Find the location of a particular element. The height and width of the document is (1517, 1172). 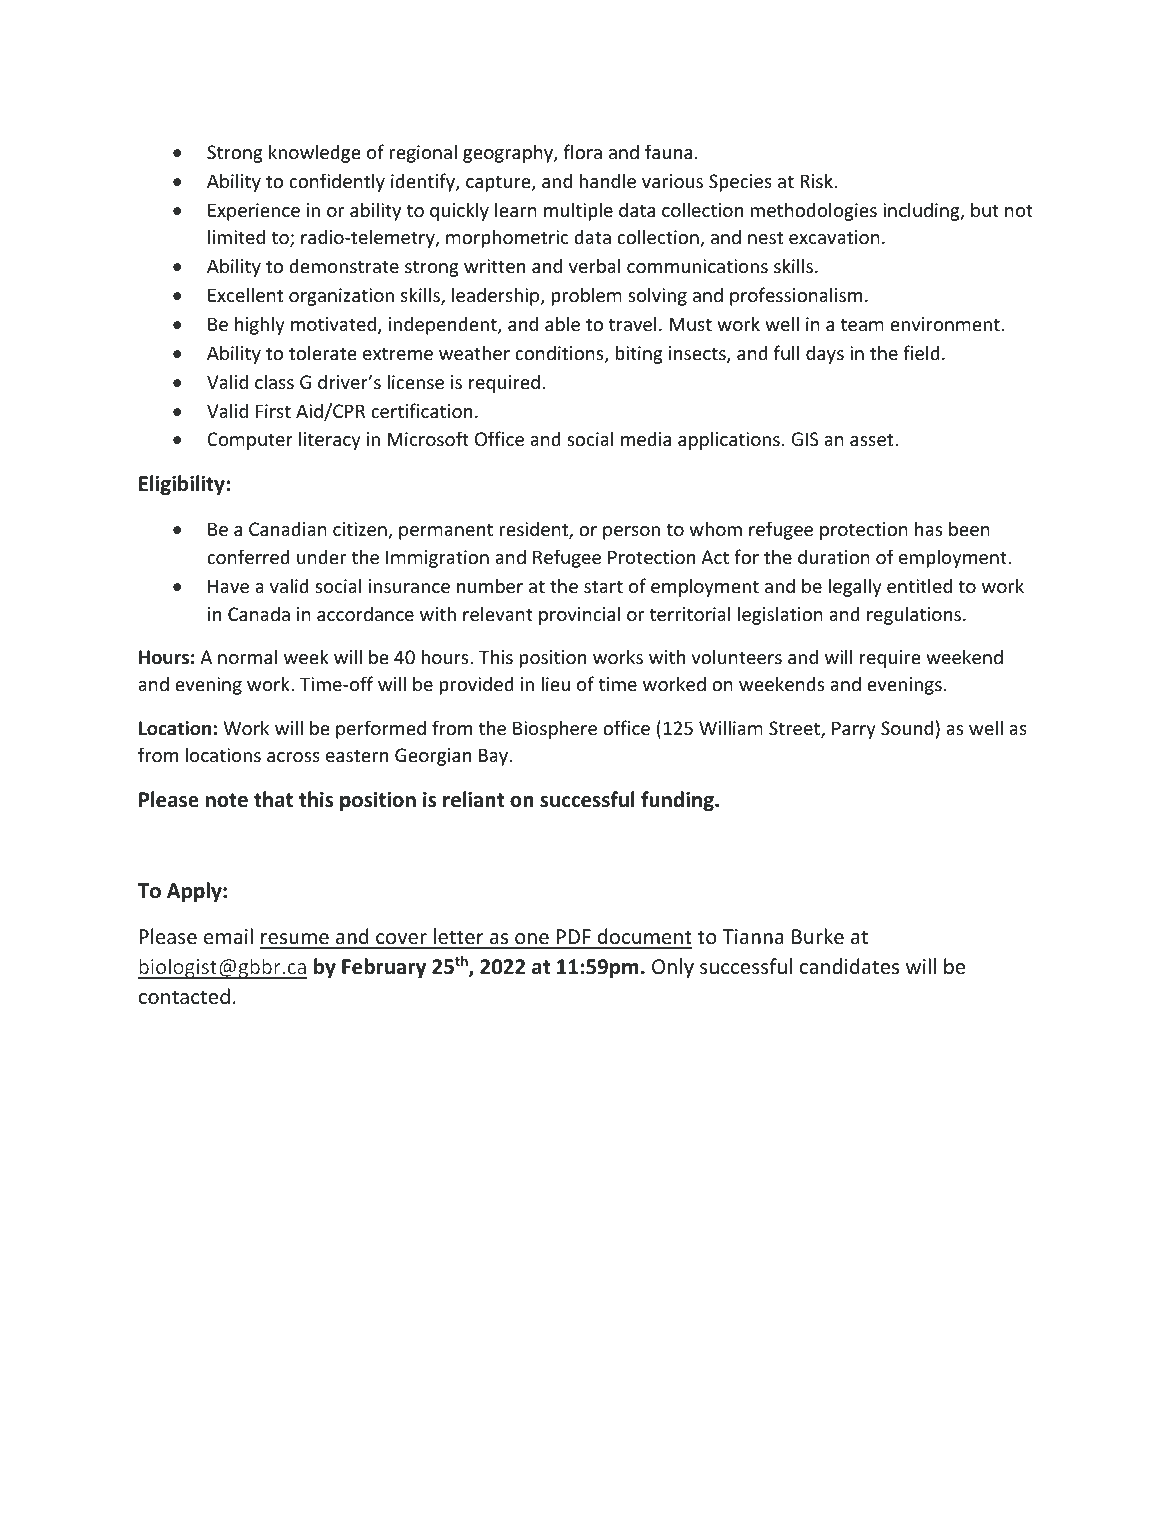

knowledge is located at coordinates (315, 153).
